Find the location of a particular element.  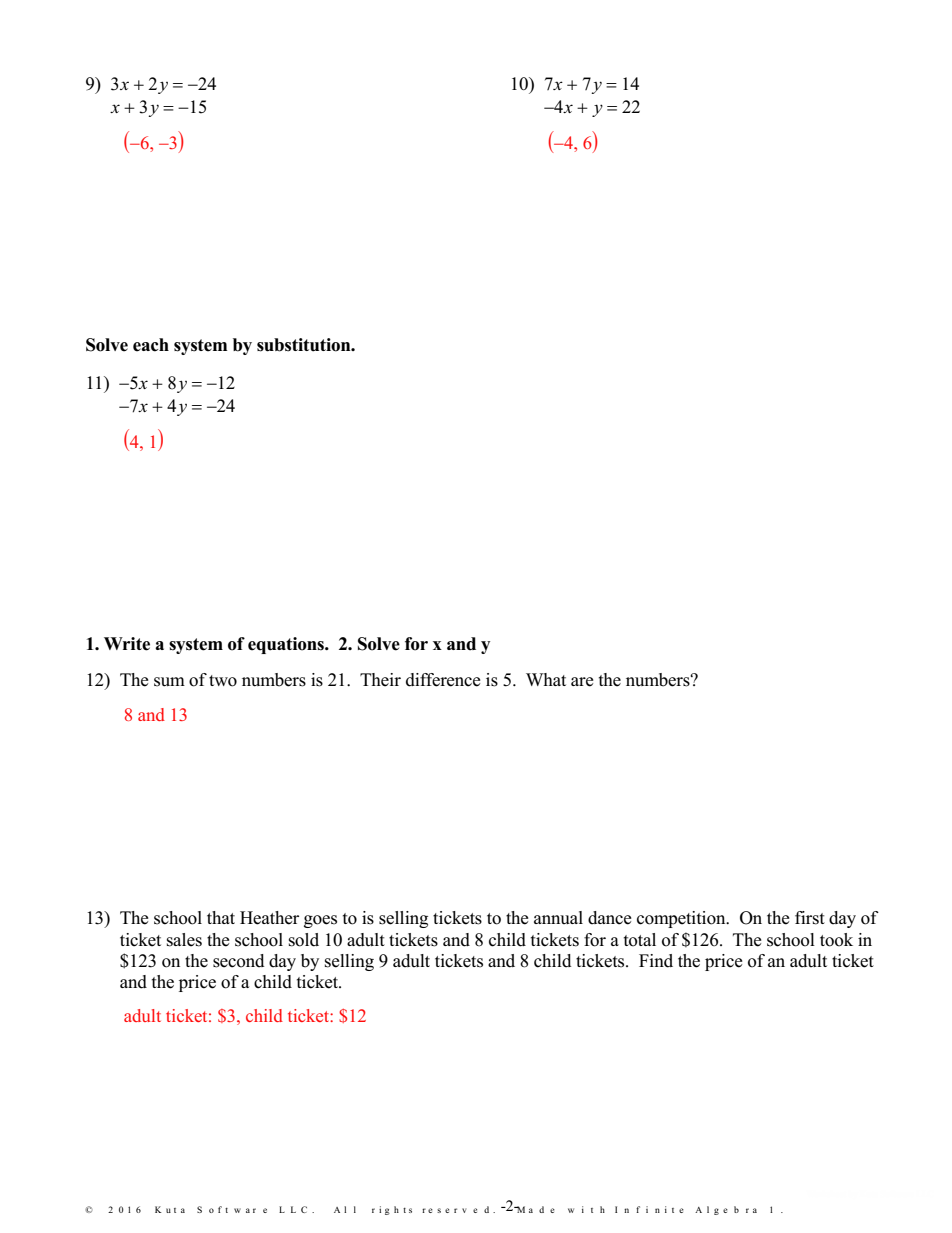

annual is located at coordinates (558, 917).
